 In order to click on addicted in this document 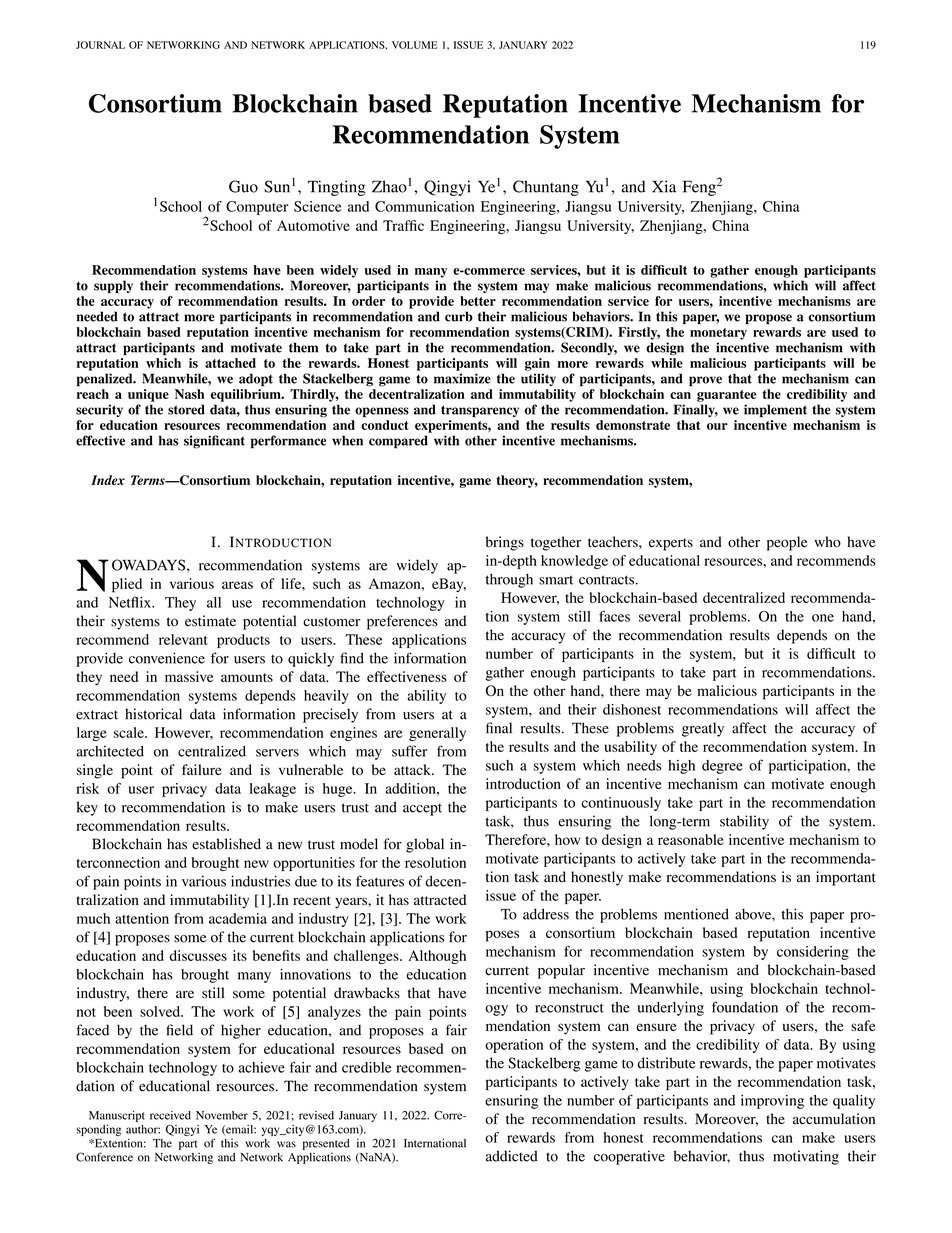, I will do `click(512, 1156)`.
